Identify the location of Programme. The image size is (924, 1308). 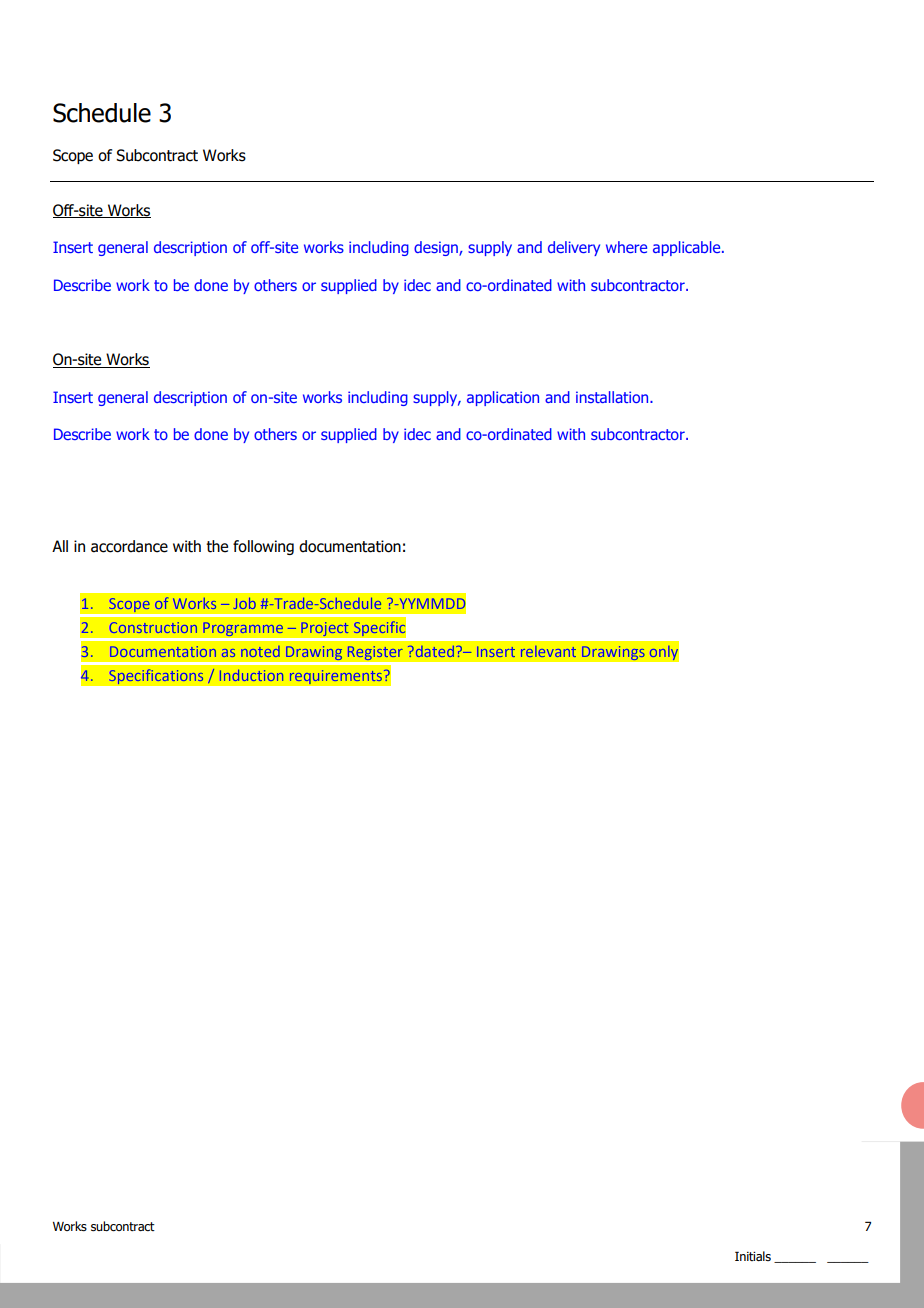
(243, 629).
